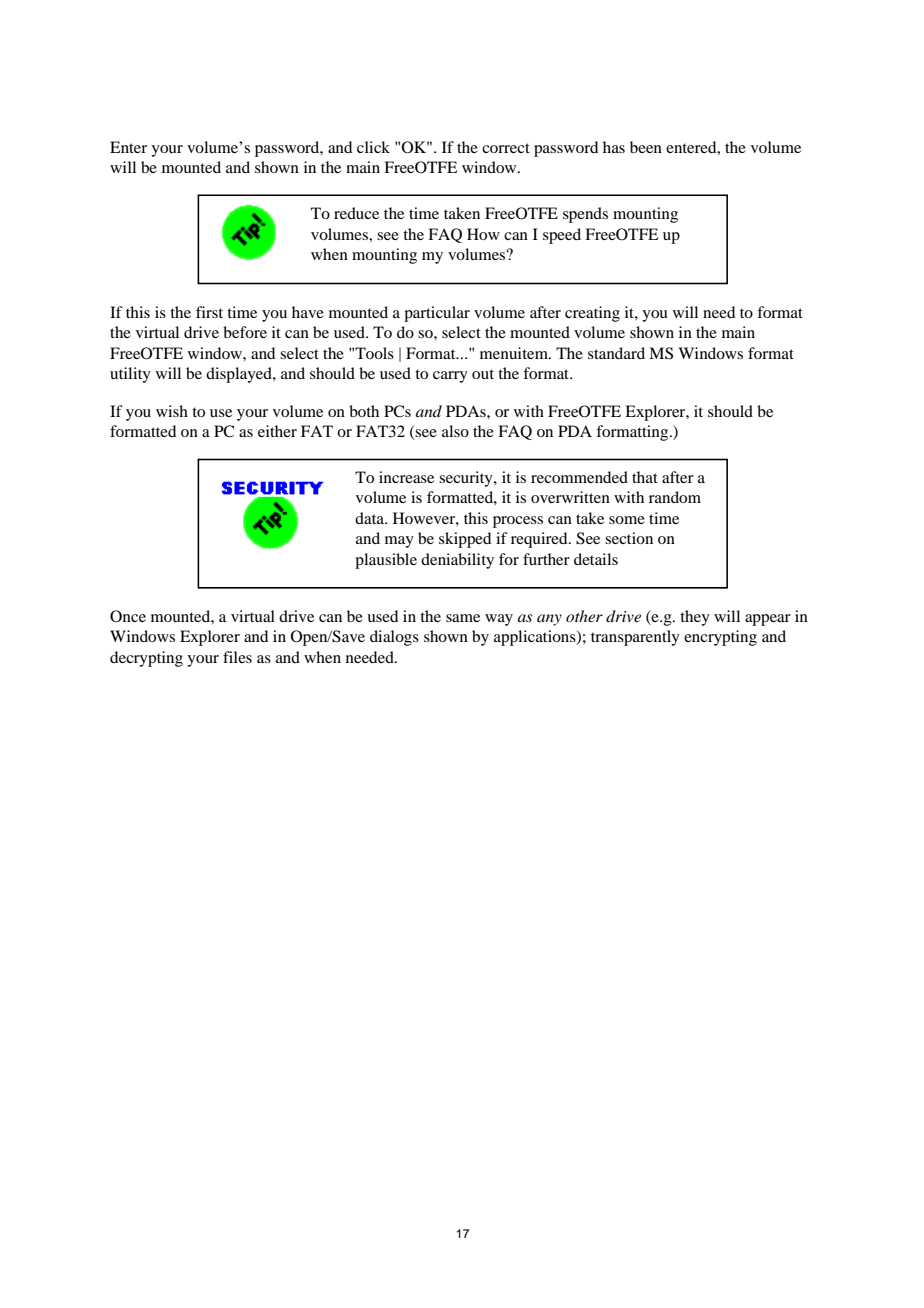  What do you see at coordinates (209, 312) in the screenshot?
I see `first` at bounding box center [209, 312].
